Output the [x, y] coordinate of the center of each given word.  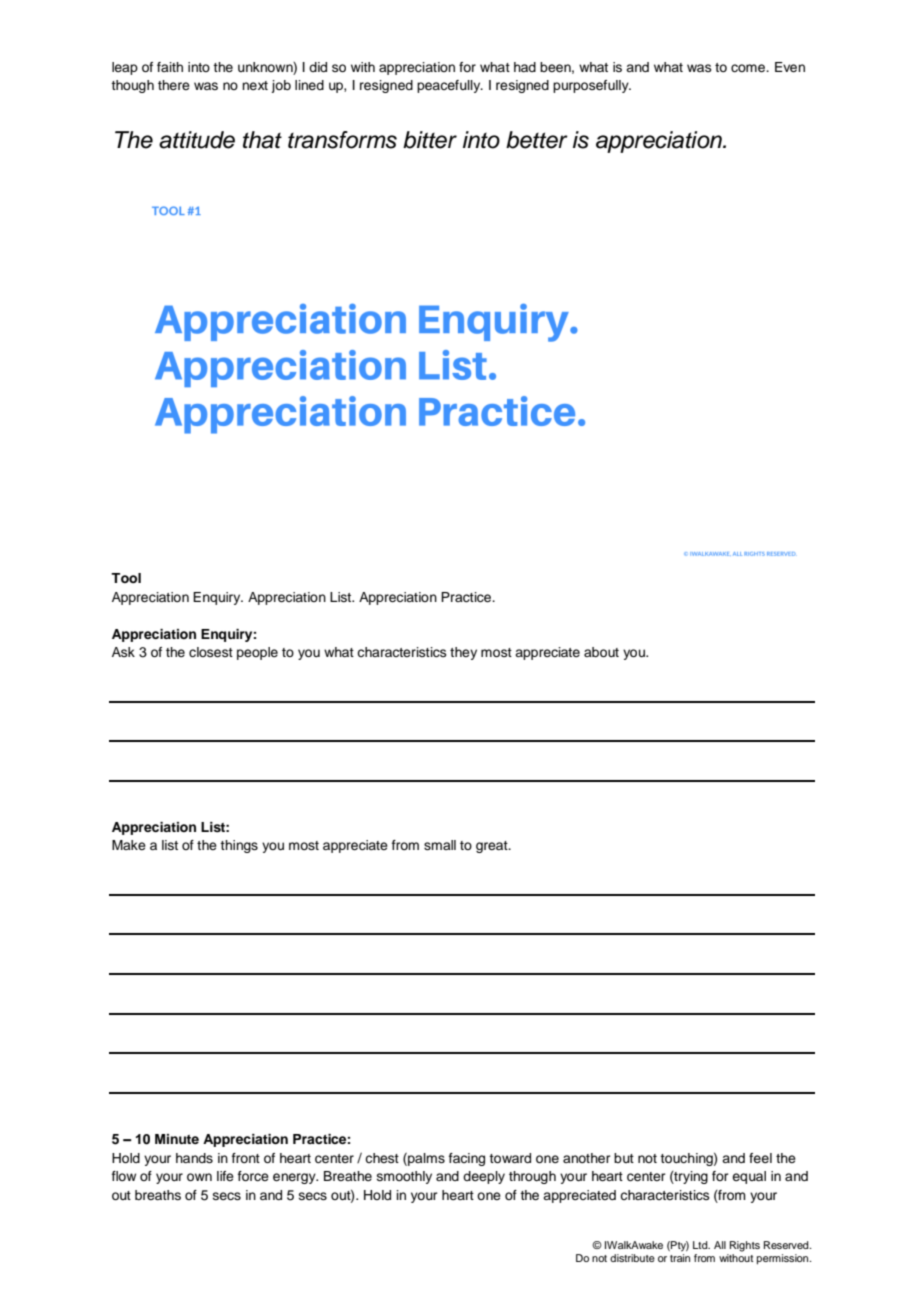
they [463, 653]
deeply [484, 1177]
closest [211, 652]
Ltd [701, 1245]
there [174, 85]
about [601, 652]
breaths [158, 1195]
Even [790, 67]
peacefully [450, 86]
